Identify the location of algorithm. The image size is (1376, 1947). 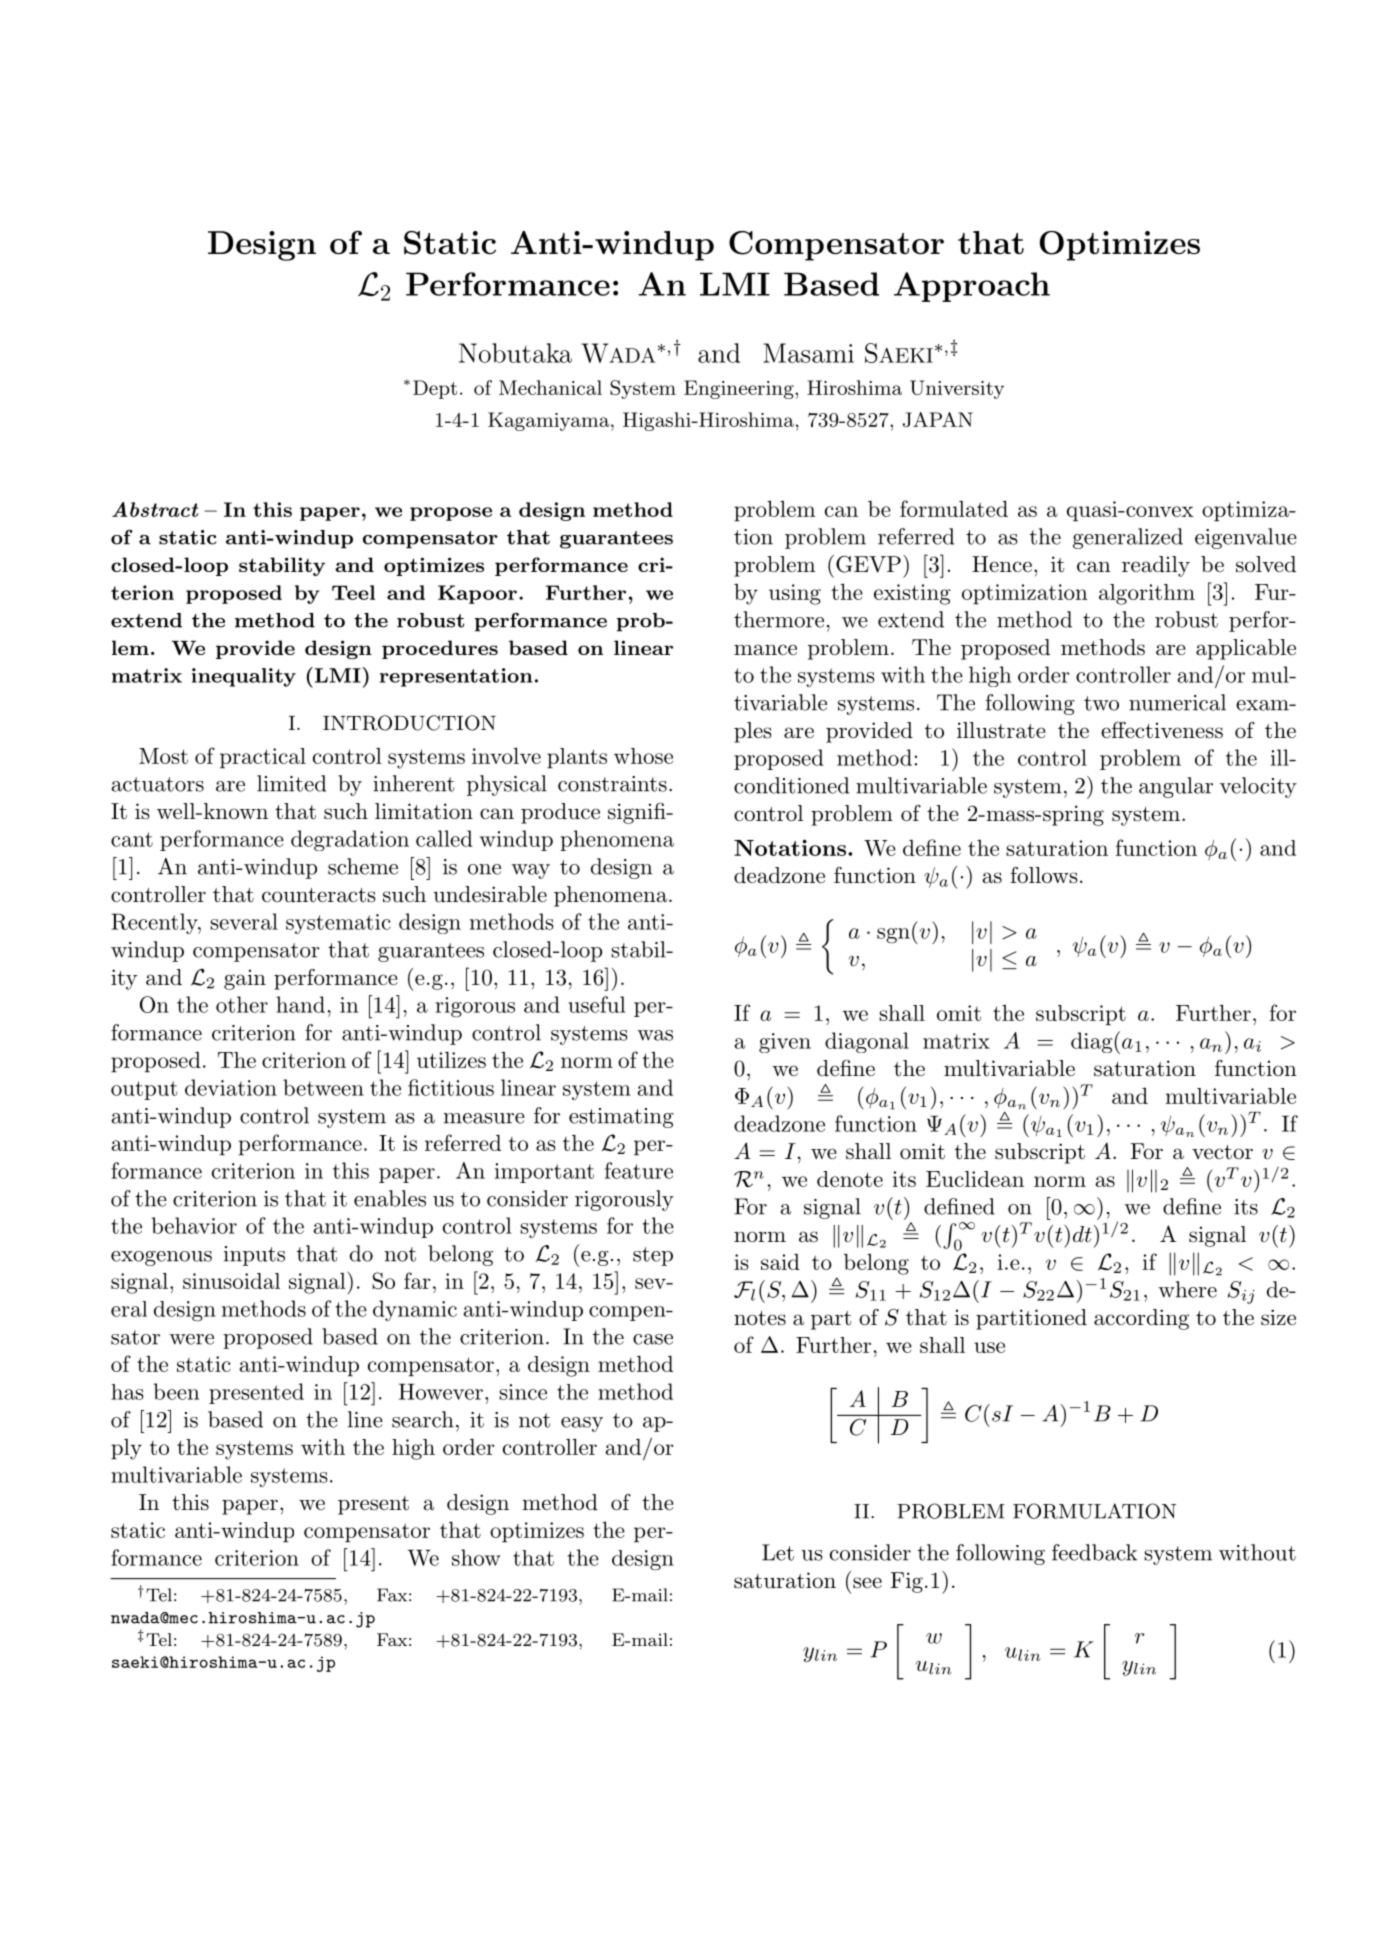
(1147, 594).
